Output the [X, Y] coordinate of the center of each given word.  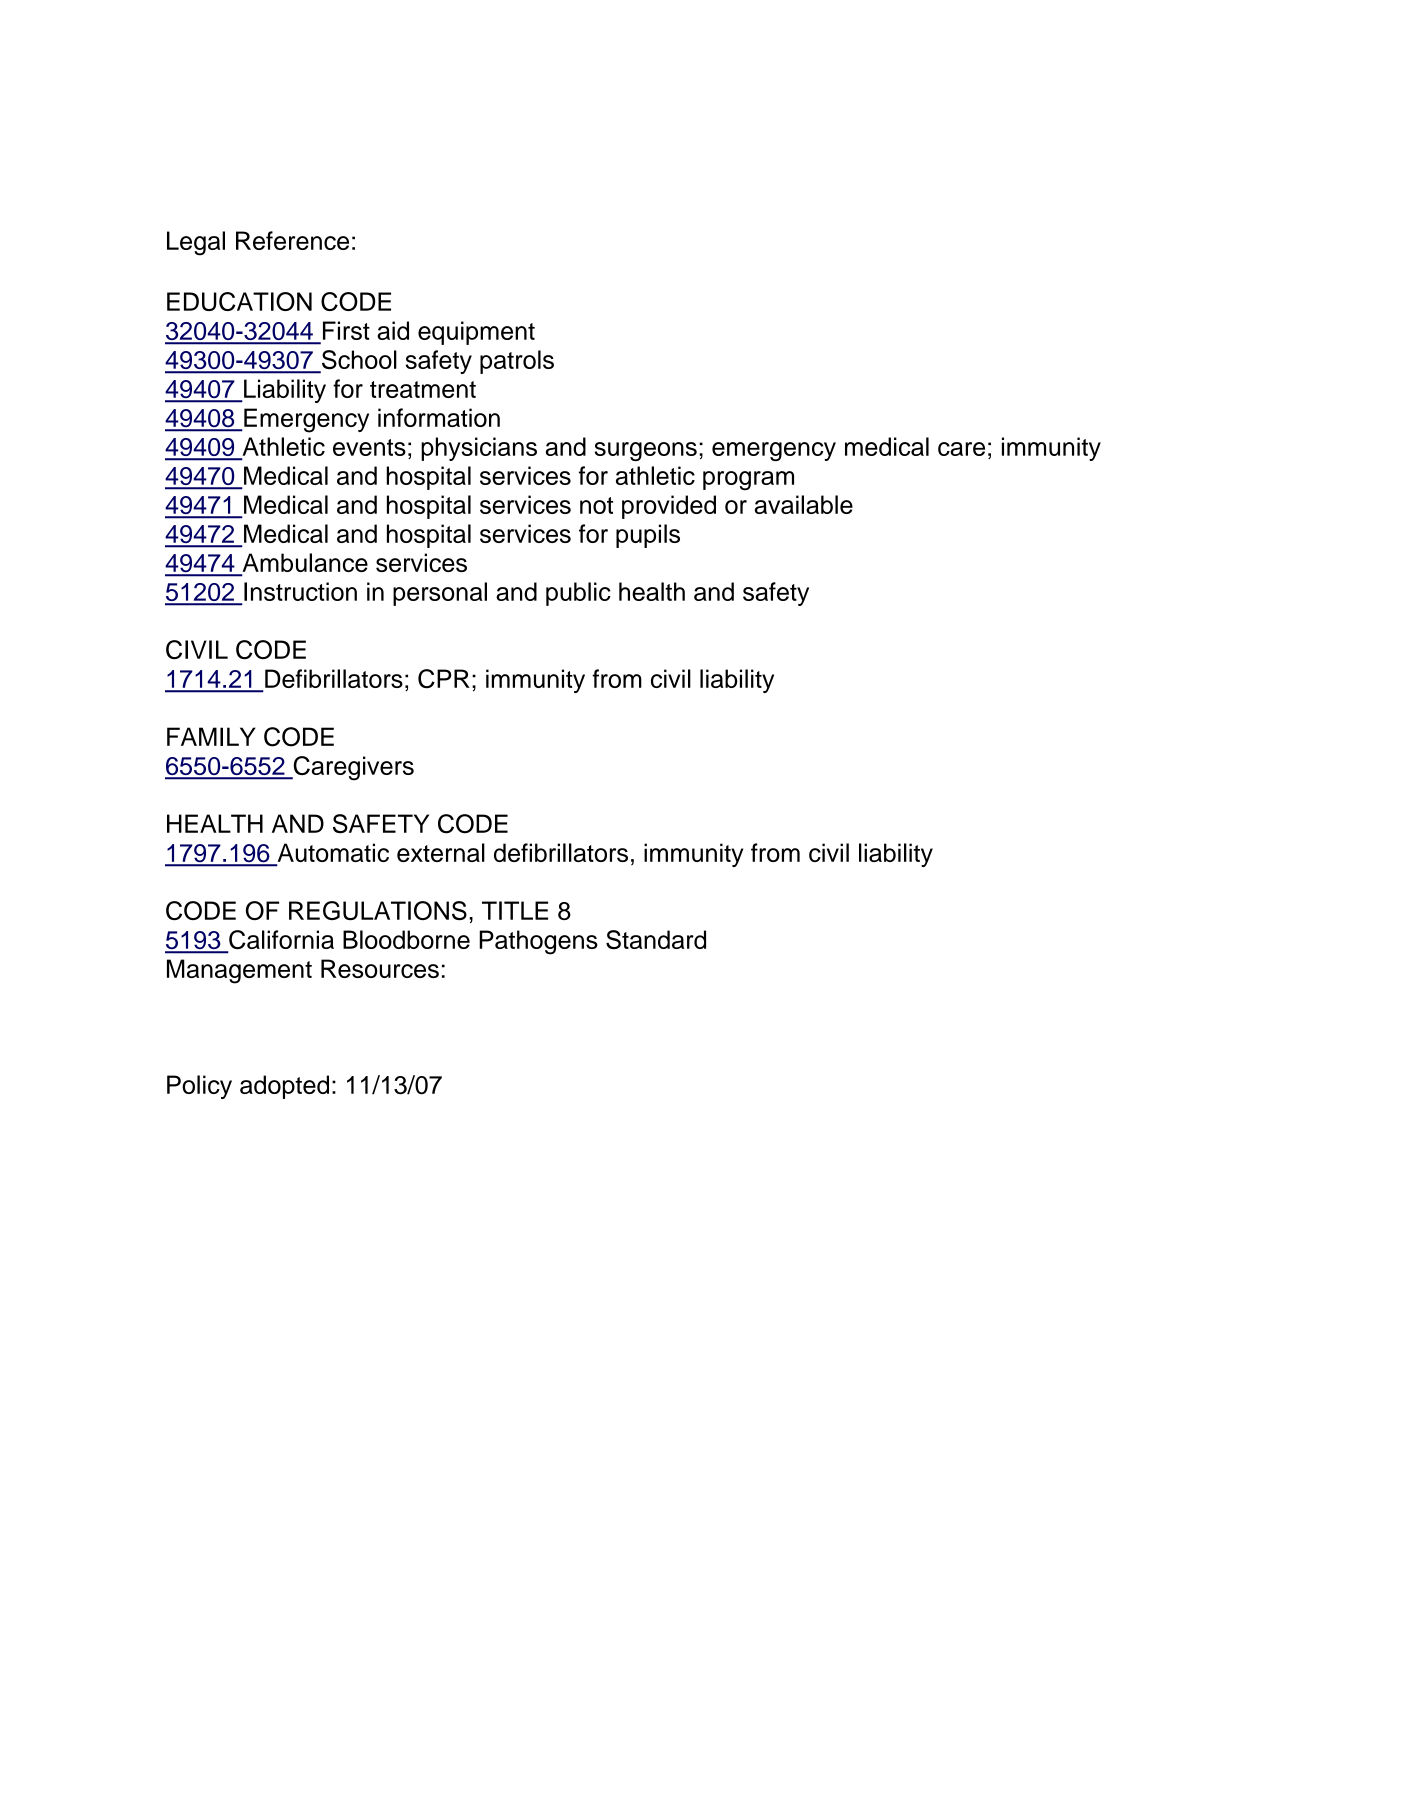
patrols [517, 362]
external [441, 852]
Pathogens [538, 942]
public [578, 594]
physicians [479, 449]
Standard [656, 939]
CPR [444, 679]
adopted [284, 1087]
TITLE [515, 910]
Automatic [332, 854]
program [748, 481]
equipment [476, 333]
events [369, 447]
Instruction [300, 591]
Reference [292, 240]
